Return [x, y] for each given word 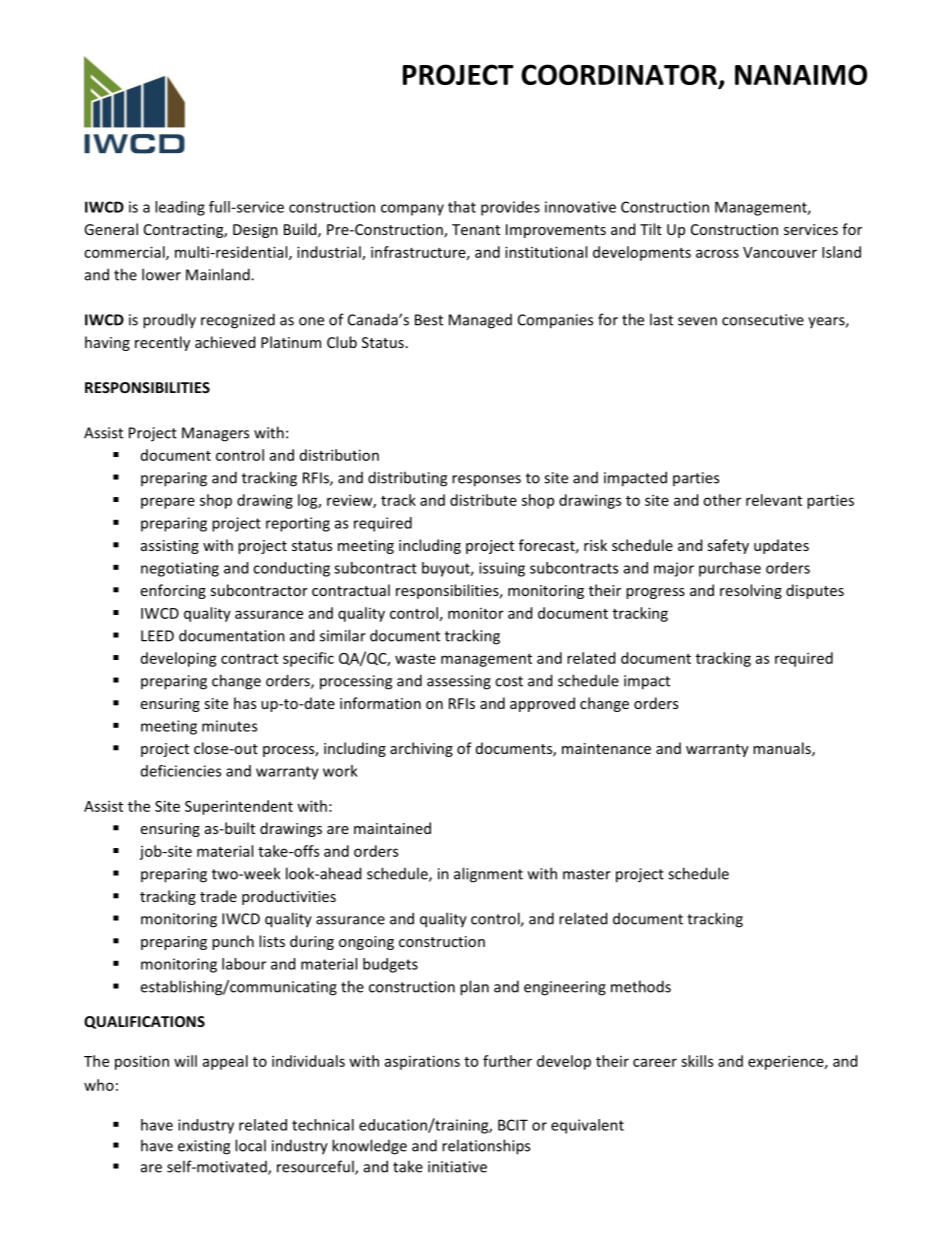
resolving [751, 591]
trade [218, 896]
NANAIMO [801, 74]
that [462, 207]
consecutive [763, 320]
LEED [157, 636]
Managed [480, 321]
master [587, 874]
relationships [486, 1147]
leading [180, 208]
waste [415, 659]
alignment [488, 875]
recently [162, 343]
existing [204, 1147]
